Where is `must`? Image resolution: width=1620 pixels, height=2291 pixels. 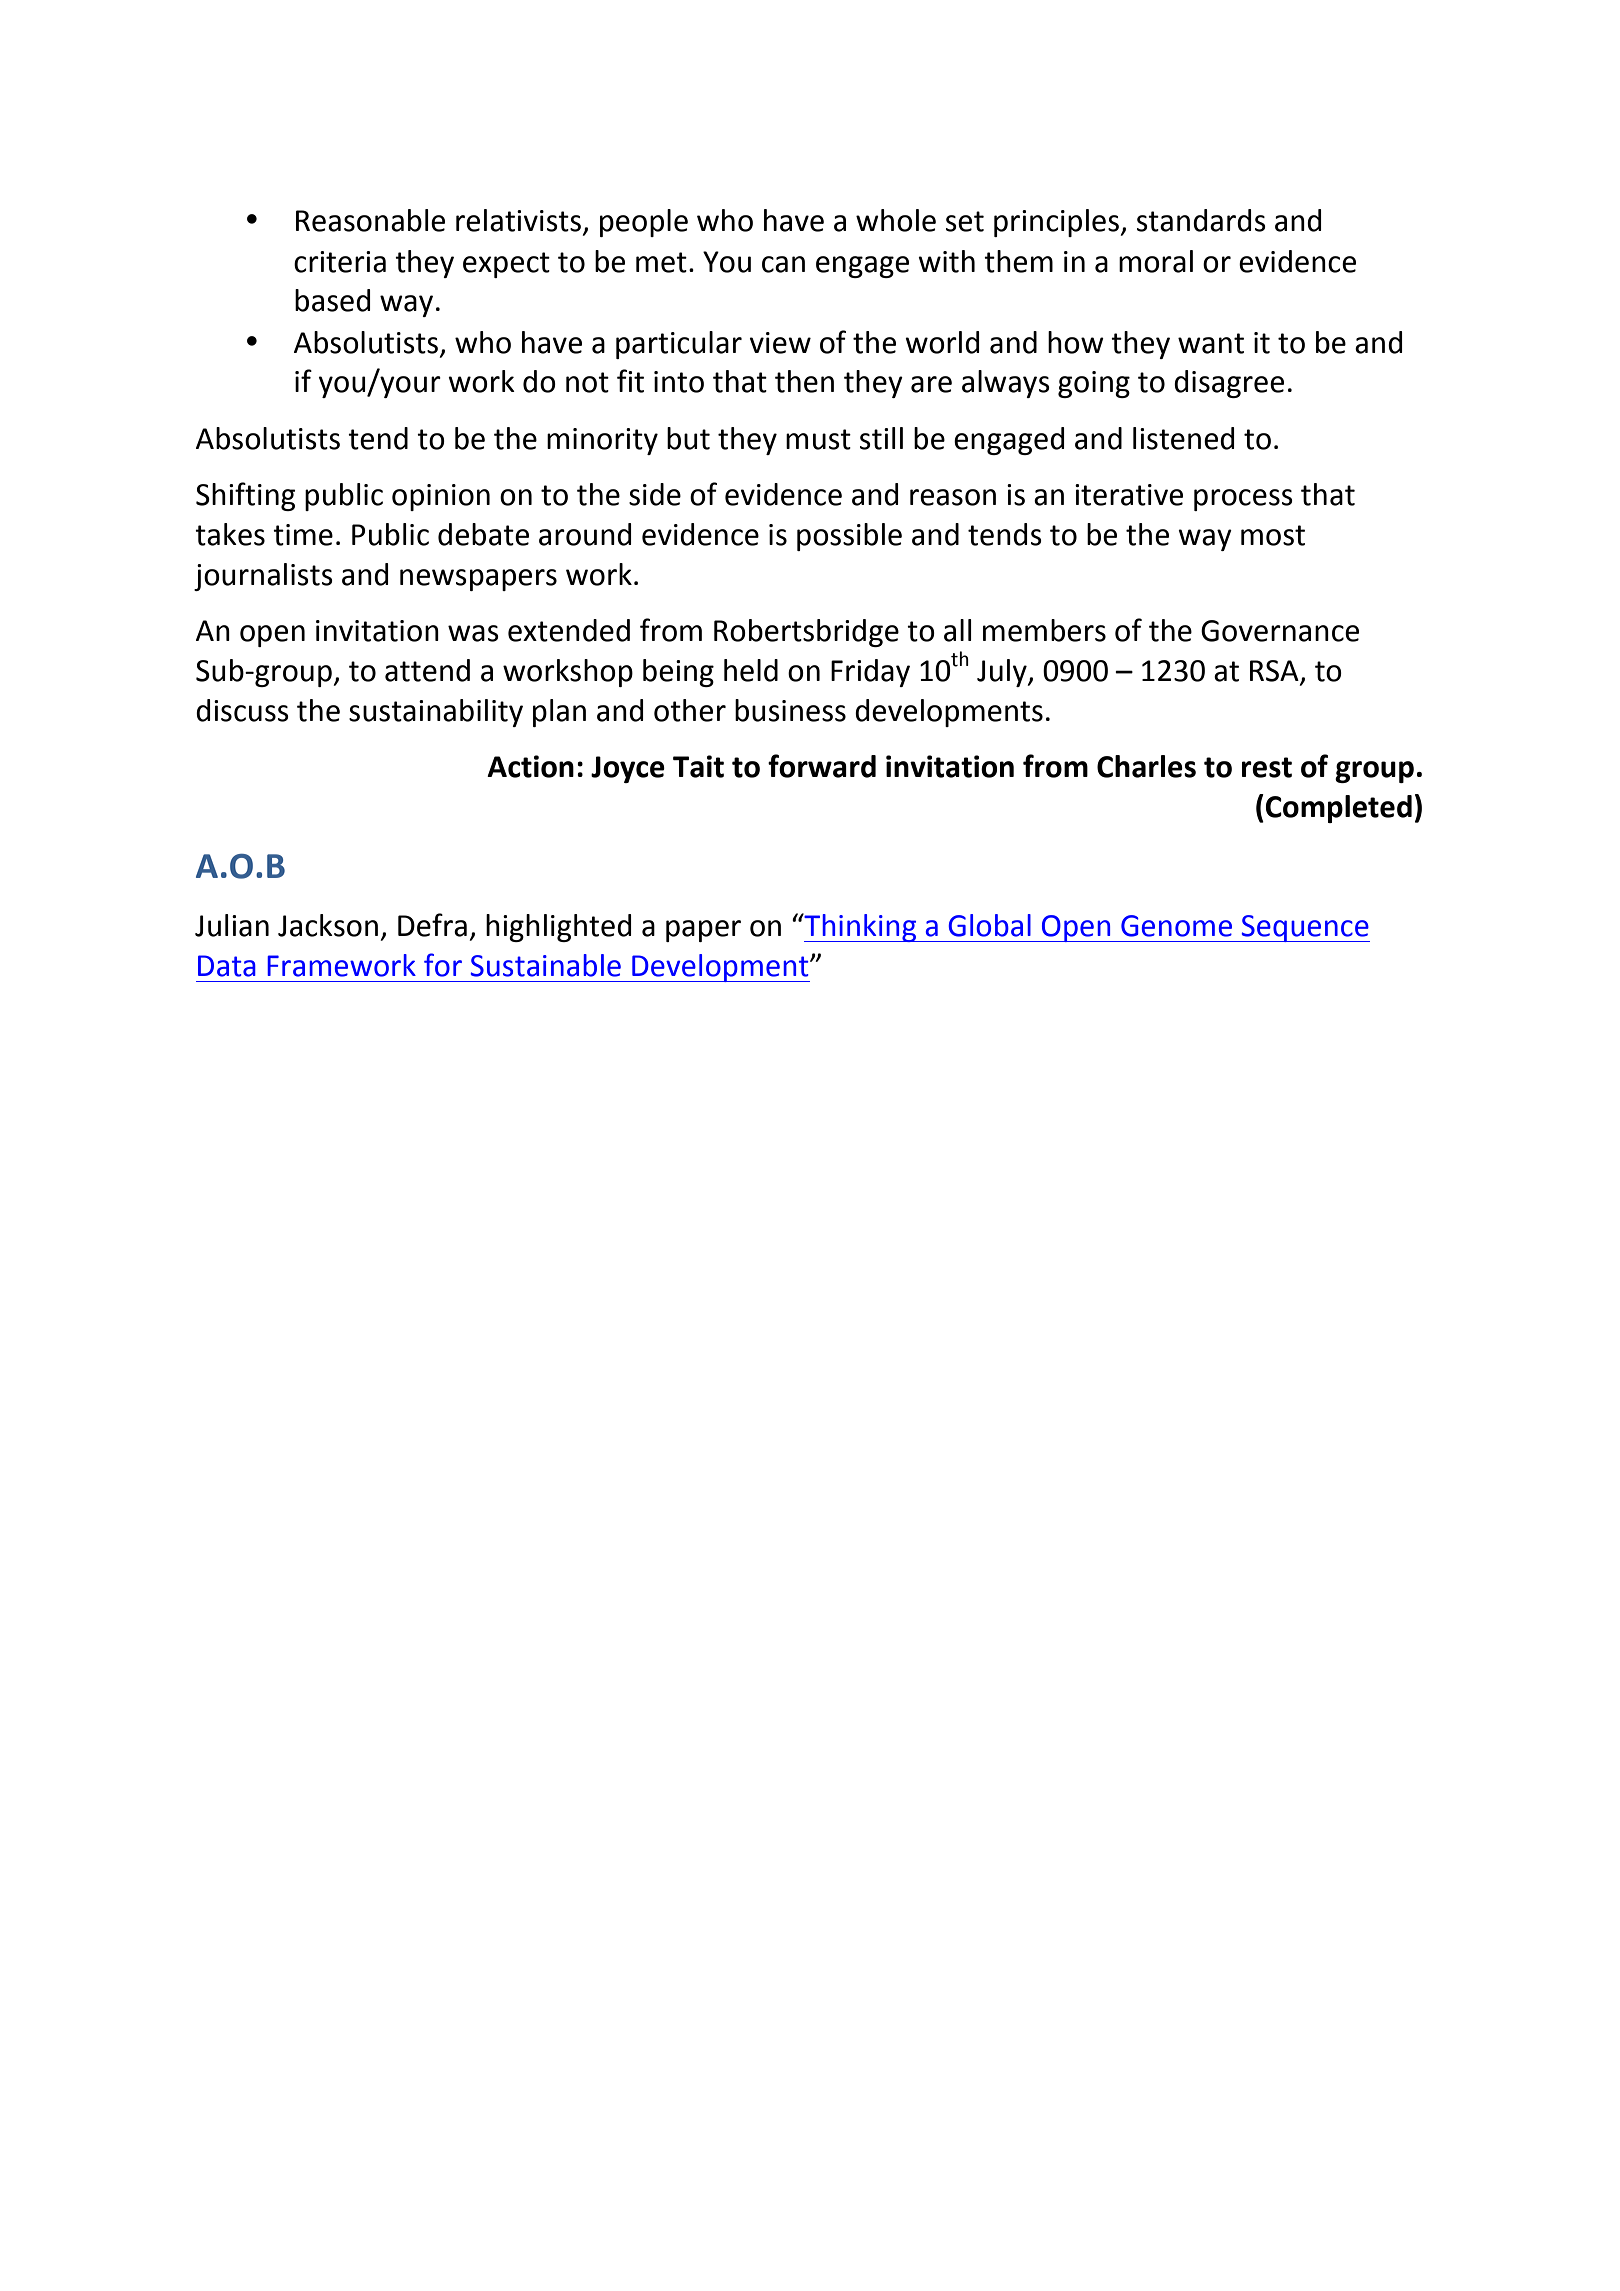
must is located at coordinates (818, 439).
